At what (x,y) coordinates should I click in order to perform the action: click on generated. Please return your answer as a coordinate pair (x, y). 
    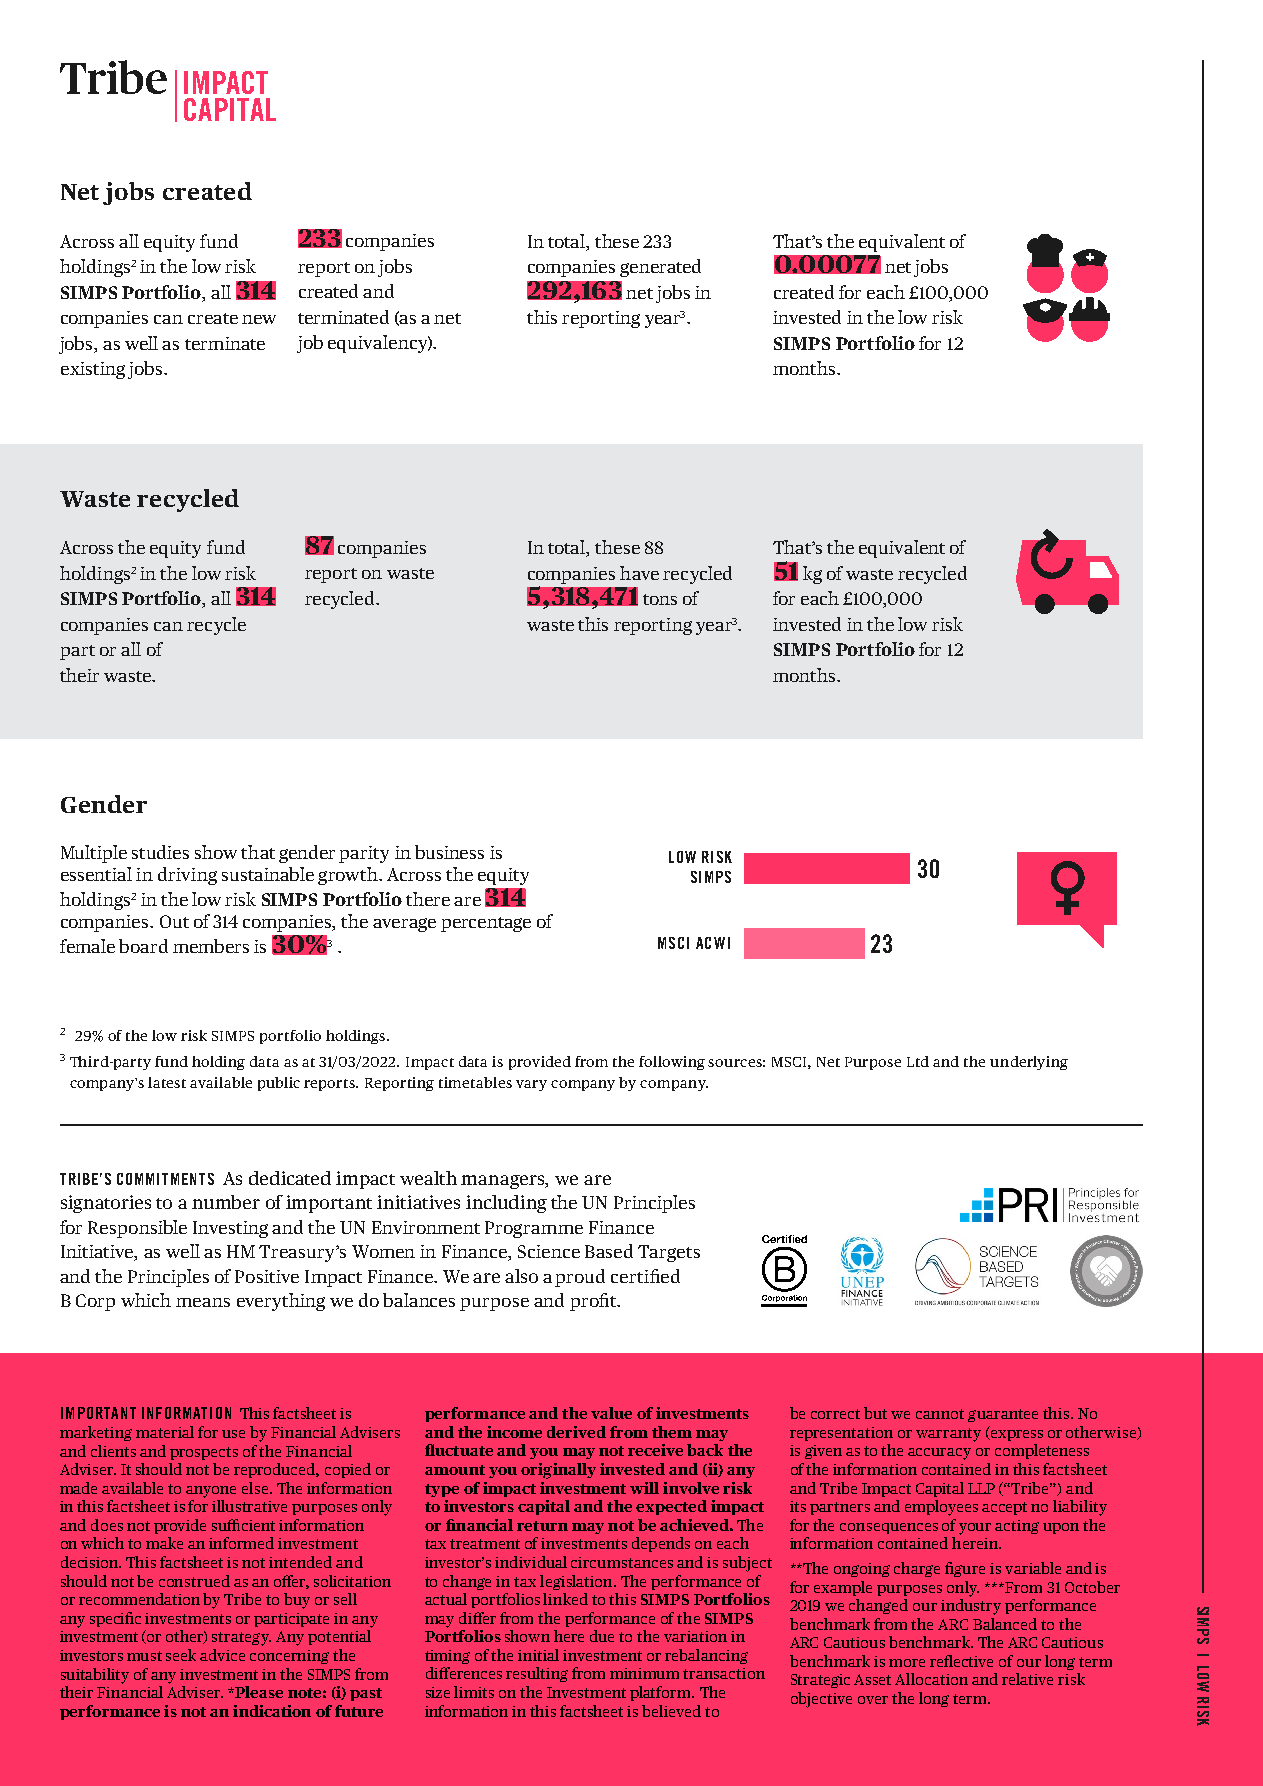
    Looking at the image, I should click on (660, 268).
